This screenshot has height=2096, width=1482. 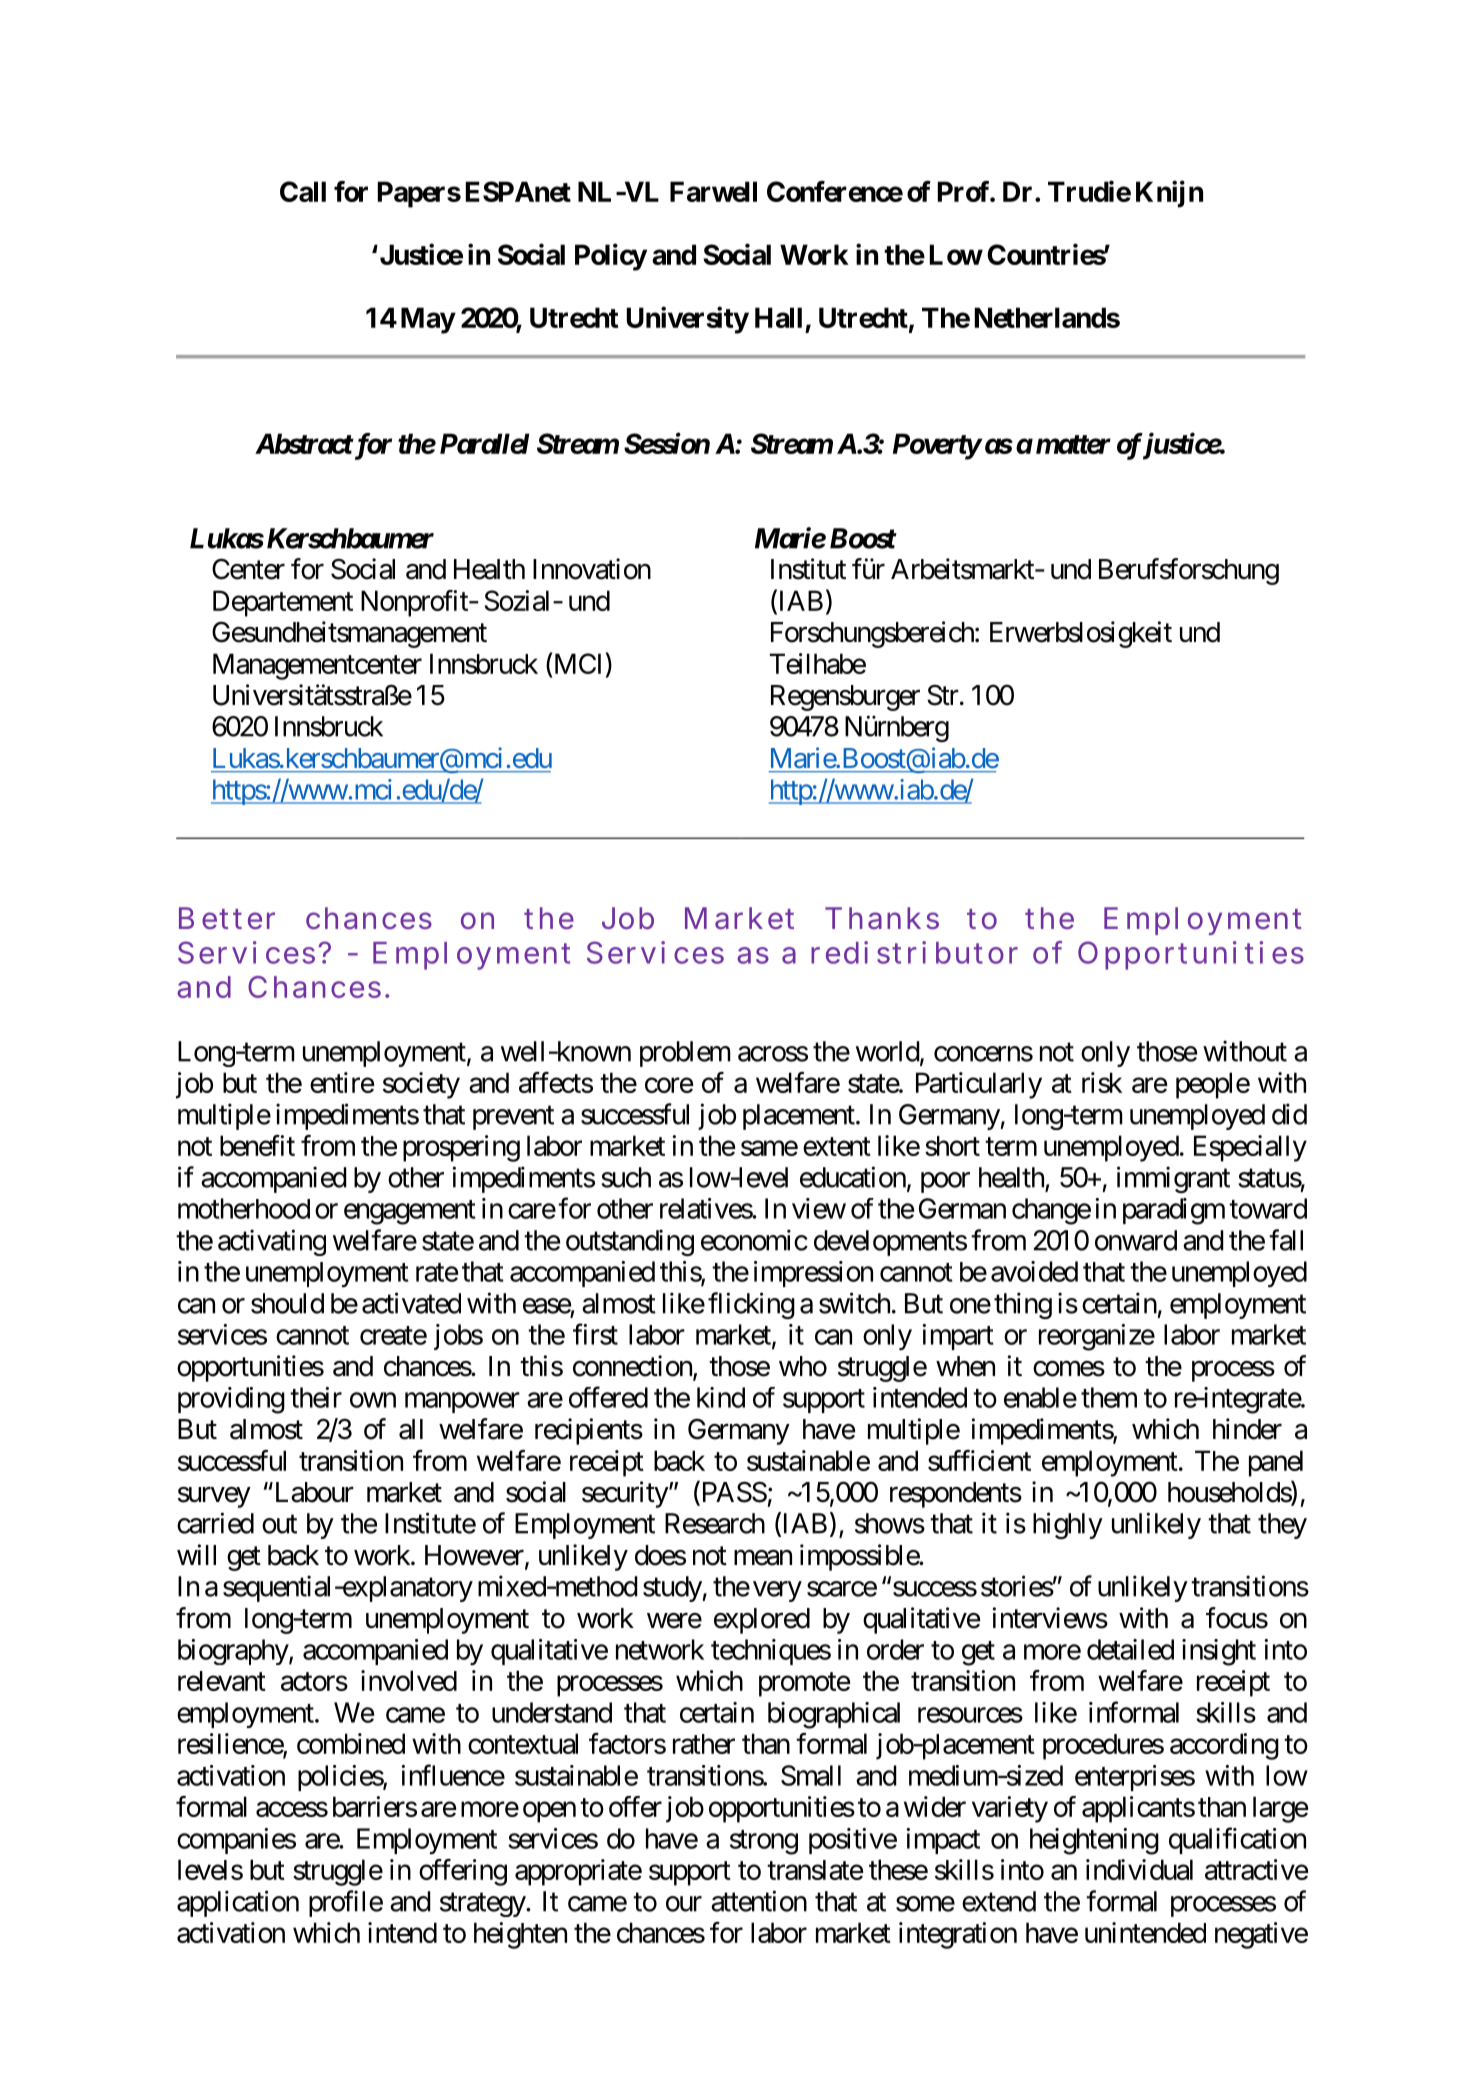 What do you see at coordinates (685, 1054) in the screenshot?
I see `problem` at bounding box center [685, 1054].
